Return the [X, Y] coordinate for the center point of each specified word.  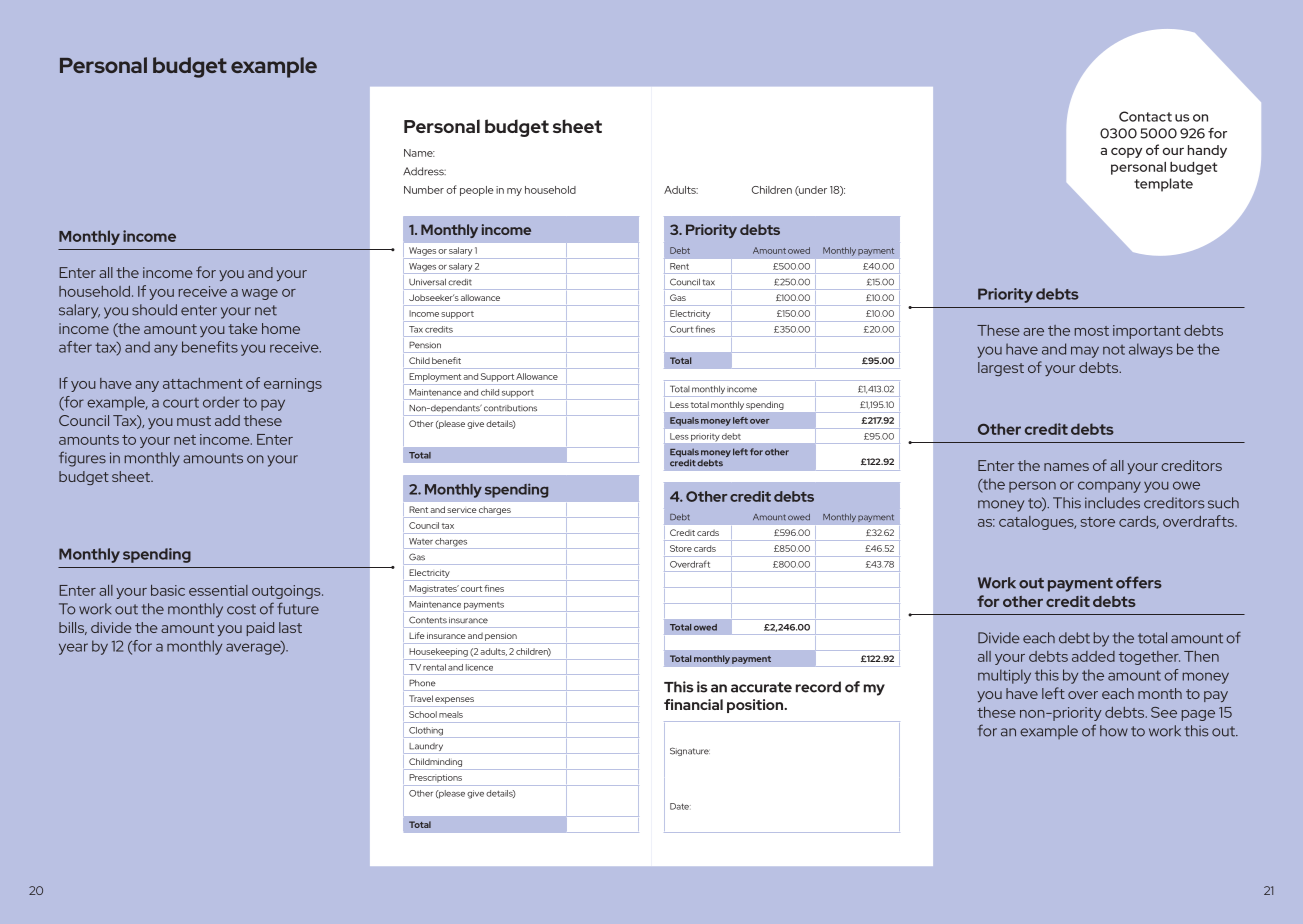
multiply [1004, 676]
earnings [293, 385]
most [1092, 331]
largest [1001, 369]
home [281, 328]
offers [1139, 582]
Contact [1145, 116]
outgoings [287, 592]
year [73, 649]
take [243, 328]
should [154, 310]
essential [218, 590]
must [194, 421]
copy [1126, 153]
